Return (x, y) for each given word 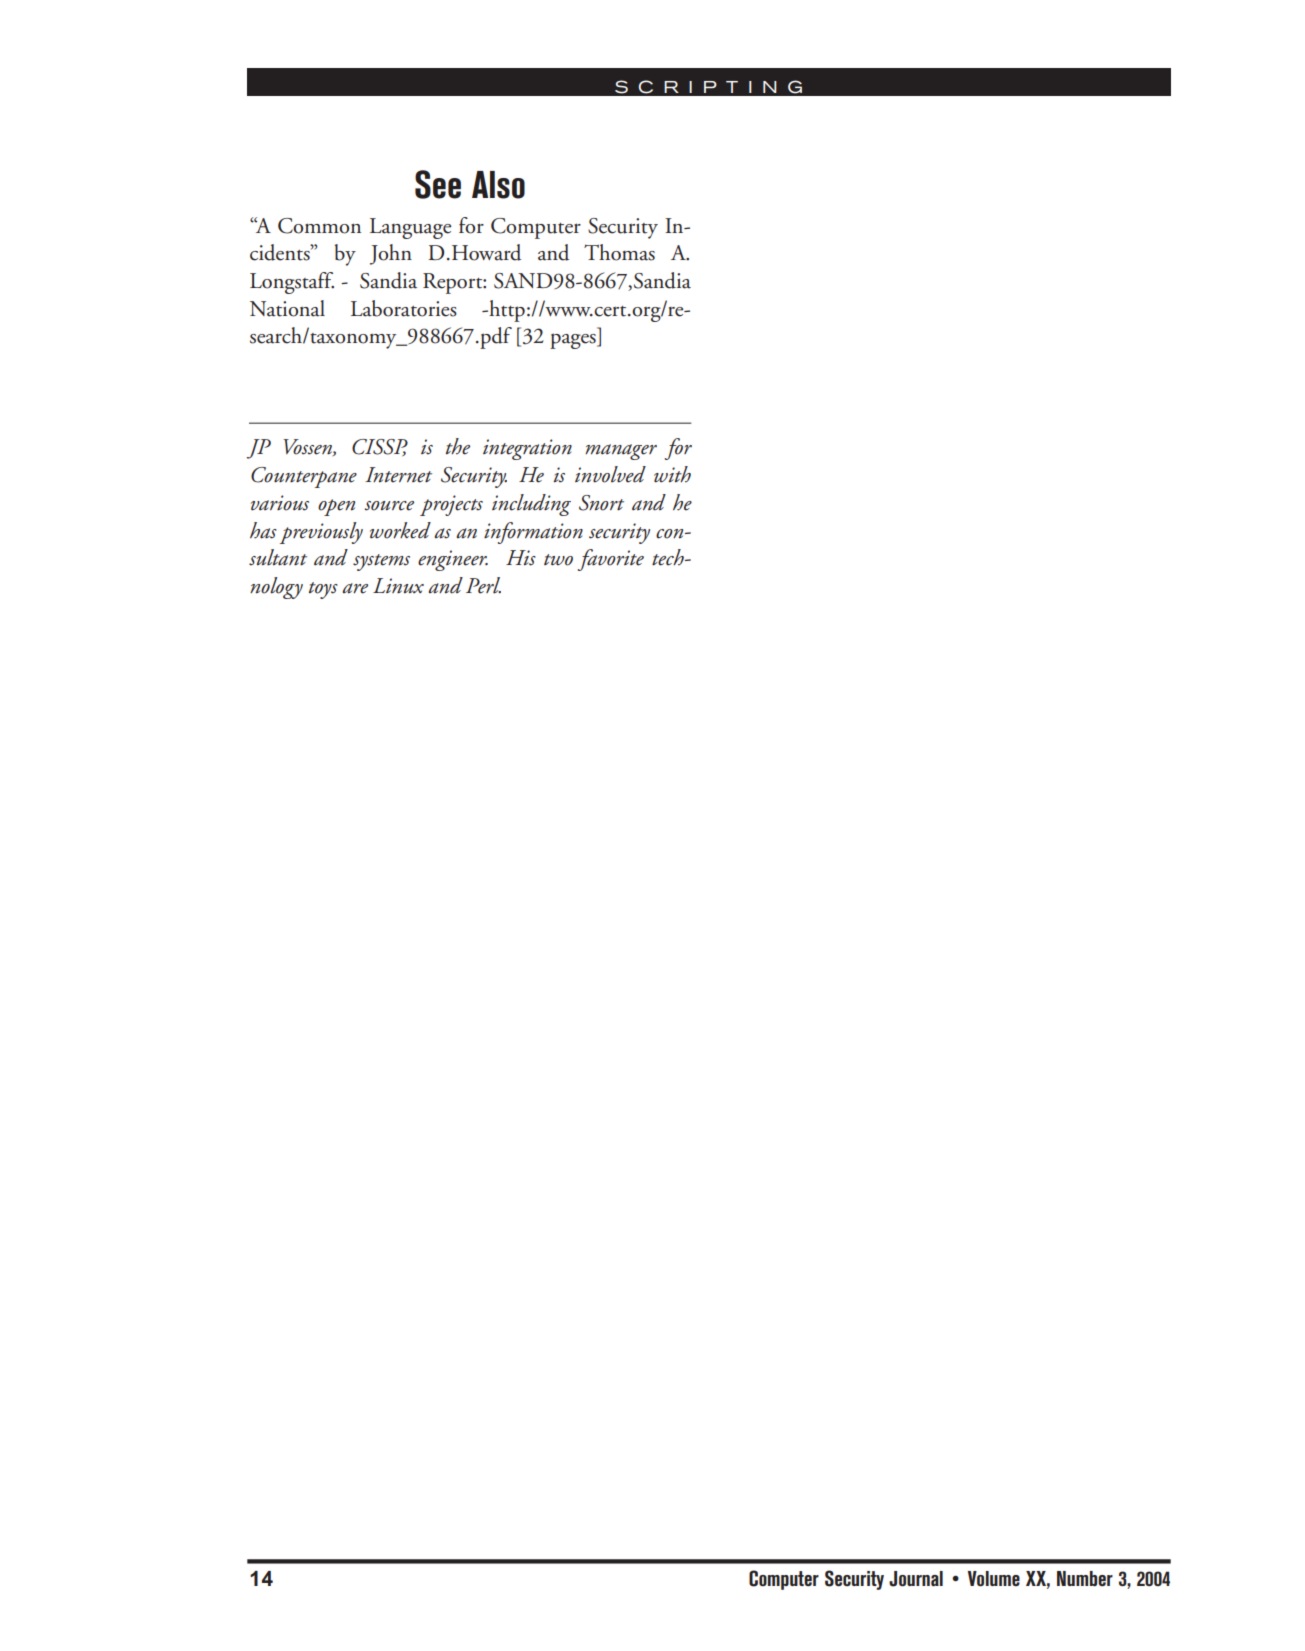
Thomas (619, 252)
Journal (916, 1579)
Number (1085, 1578)
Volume (994, 1579)
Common (319, 226)
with (672, 474)
